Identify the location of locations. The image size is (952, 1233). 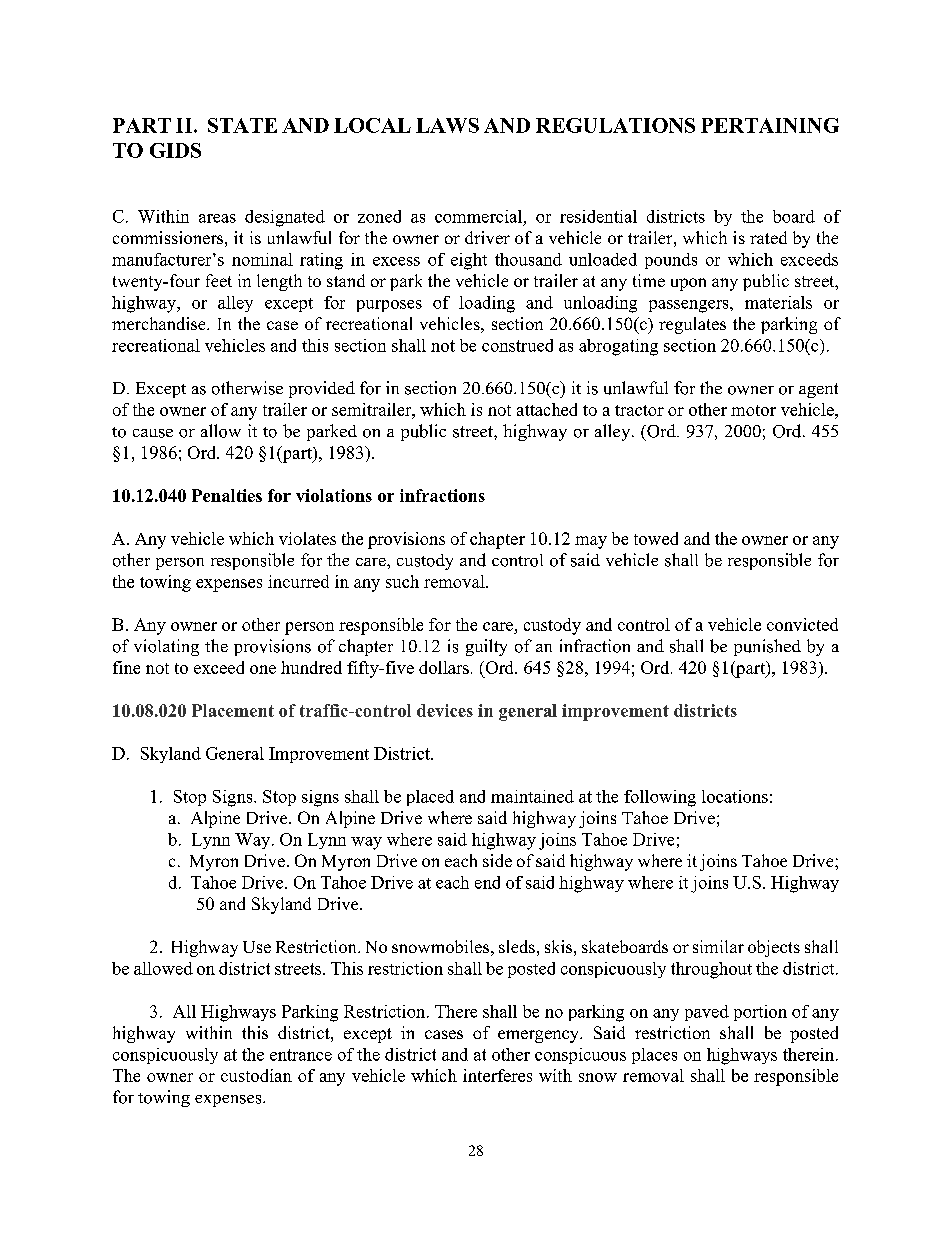
(735, 796).
